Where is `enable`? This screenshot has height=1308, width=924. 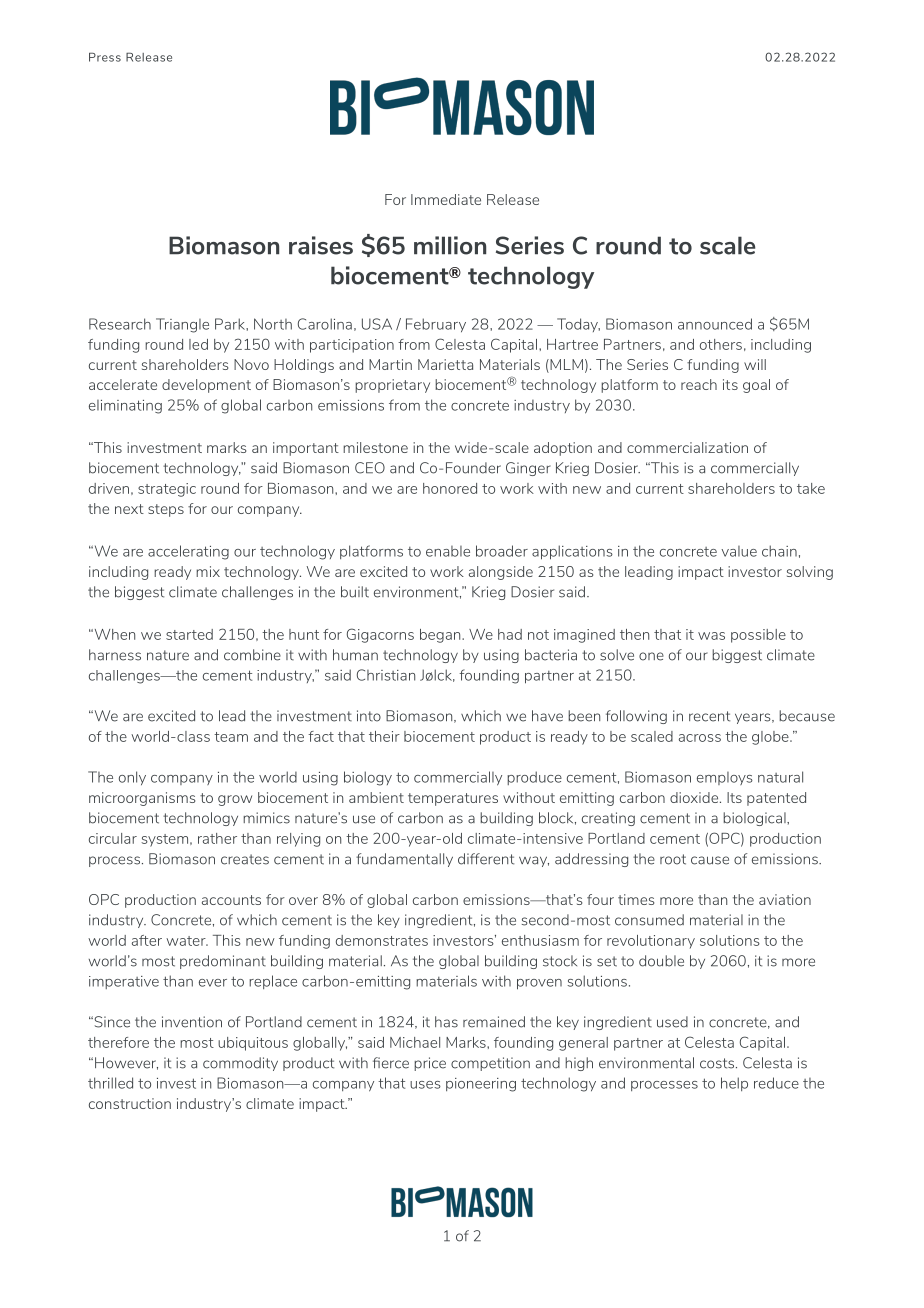
enable is located at coordinates (448, 551).
